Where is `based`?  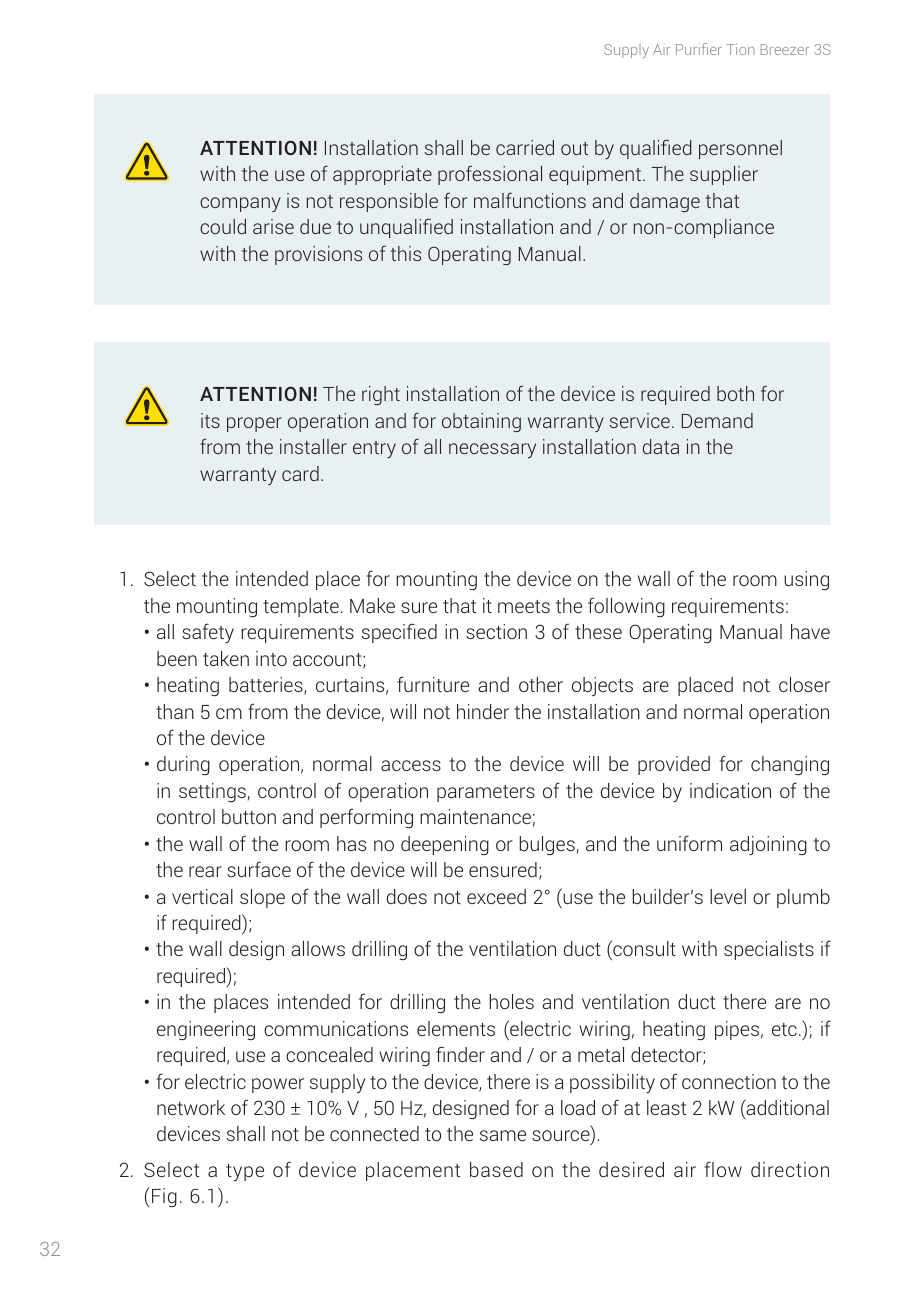
based is located at coordinates (496, 1169).
